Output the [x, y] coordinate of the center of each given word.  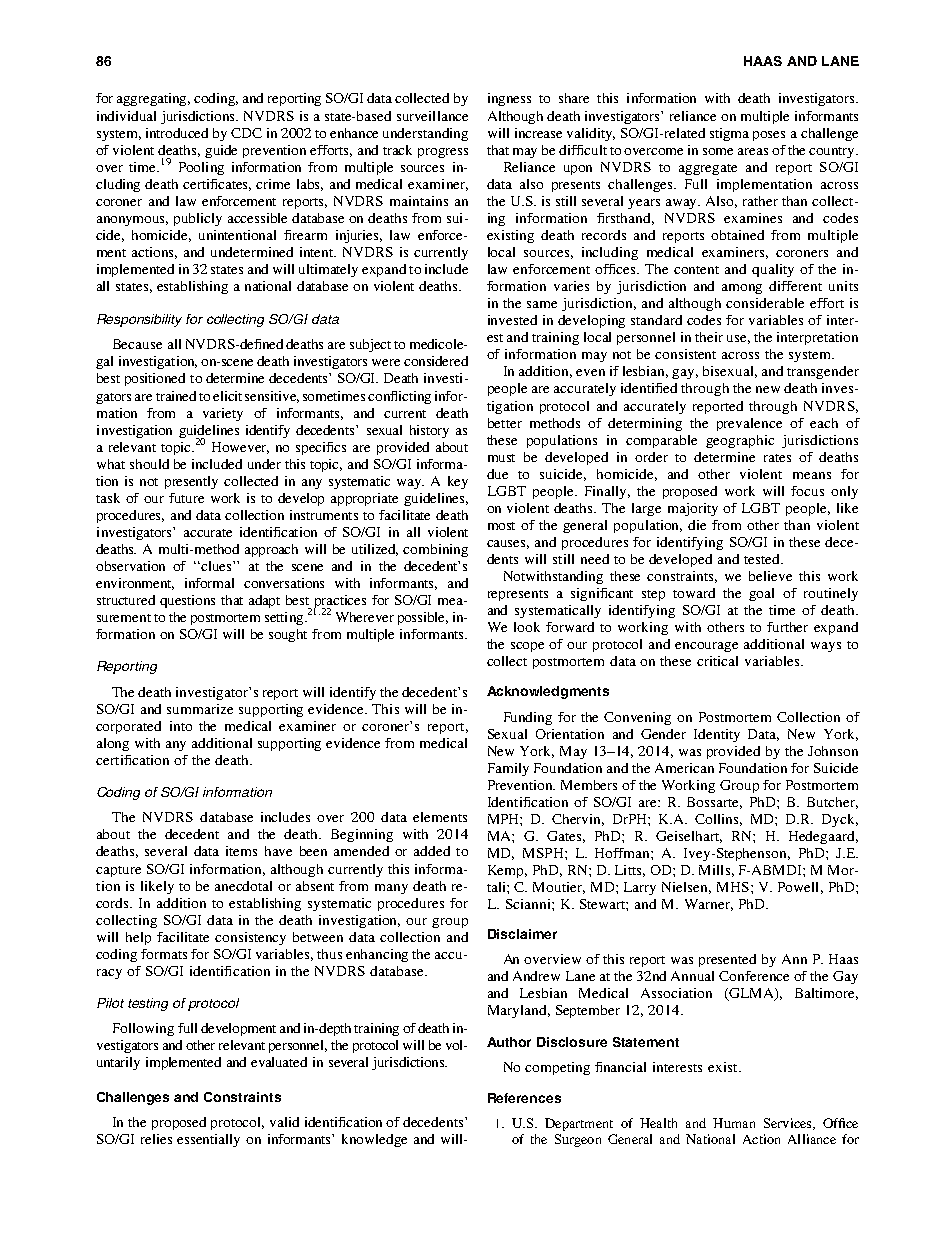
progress [443, 153]
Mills [714, 870]
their [709, 337]
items [241, 851]
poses [769, 136]
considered [436, 361]
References [524, 1098]
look [527, 627]
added [432, 851]
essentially [208, 1140]
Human [734, 1123]
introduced [177, 133]
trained [176, 396]
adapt [264, 601]
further [787, 627]
